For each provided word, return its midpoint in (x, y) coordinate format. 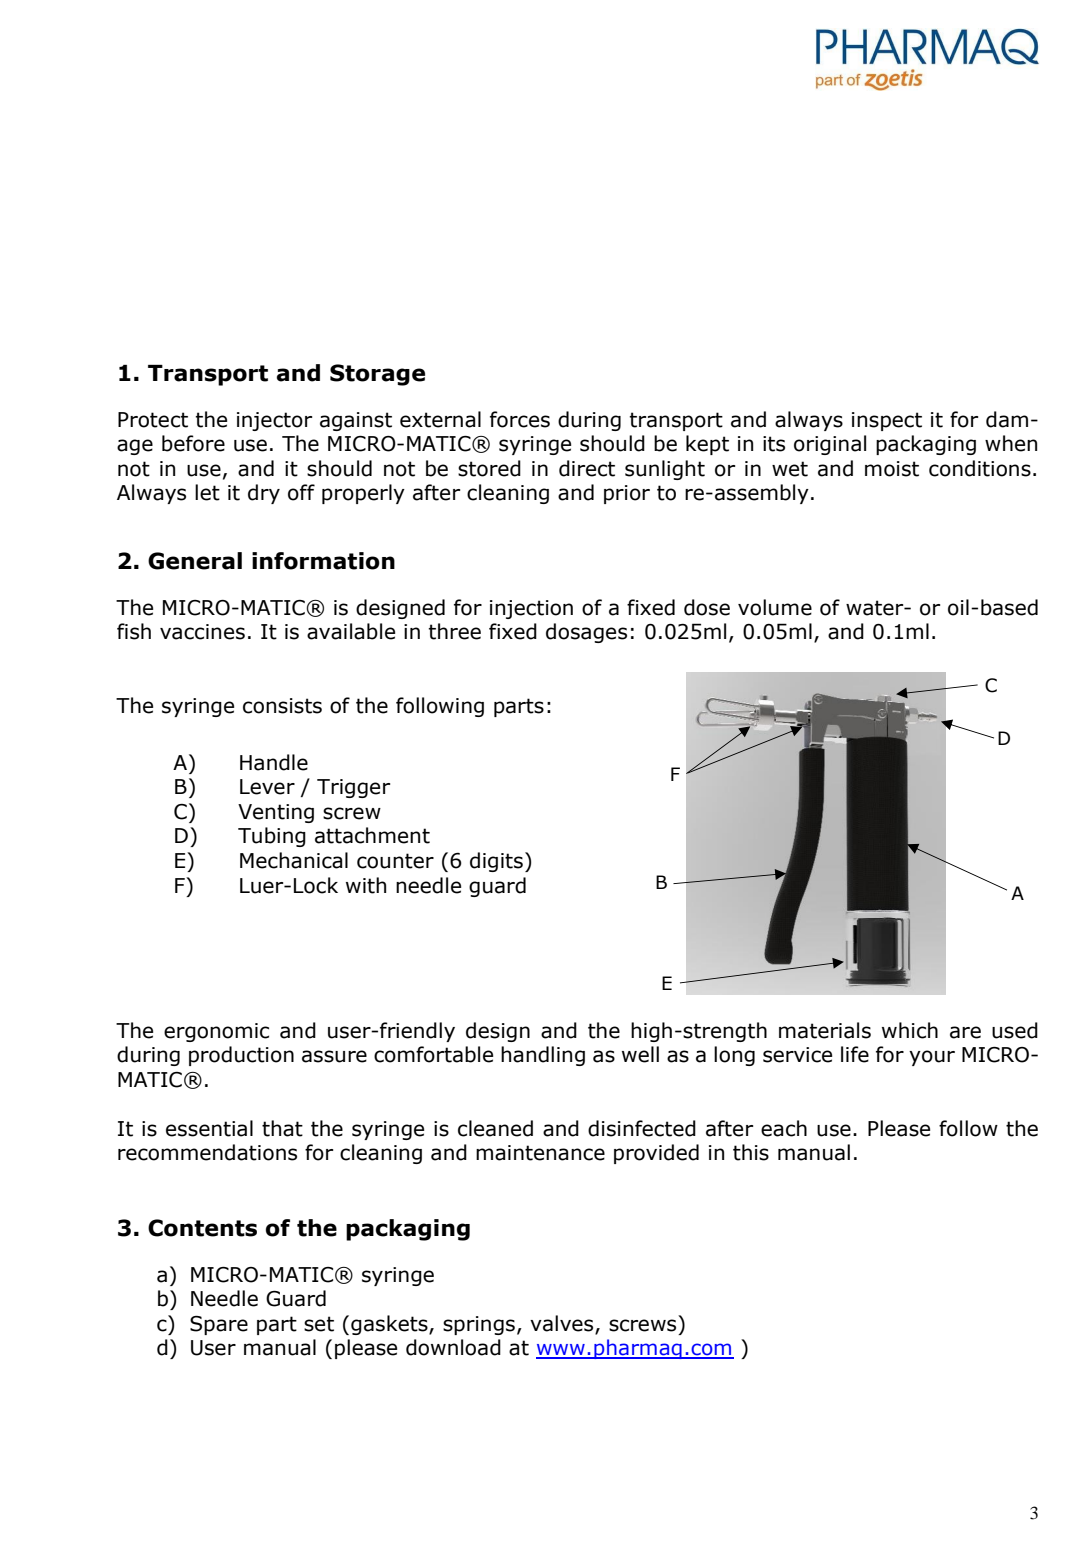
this (751, 1152)
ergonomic (216, 1032)
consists (282, 706)
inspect (887, 421)
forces (520, 419)
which (910, 1030)
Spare (219, 1325)
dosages (586, 633)
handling (543, 1056)
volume (775, 607)
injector (274, 421)
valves (563, 1324)
